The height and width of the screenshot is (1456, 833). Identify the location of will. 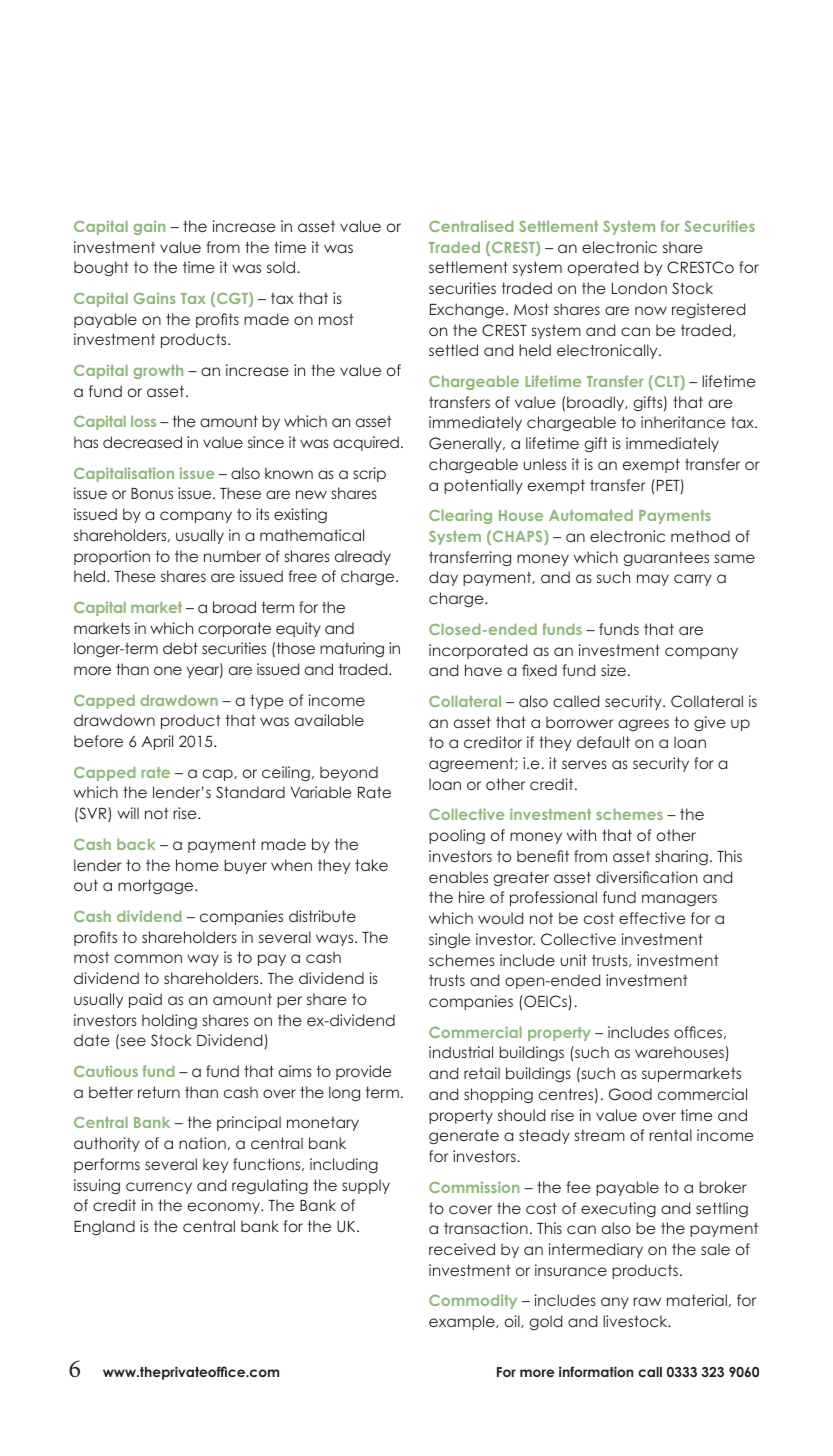
(128, 813).
